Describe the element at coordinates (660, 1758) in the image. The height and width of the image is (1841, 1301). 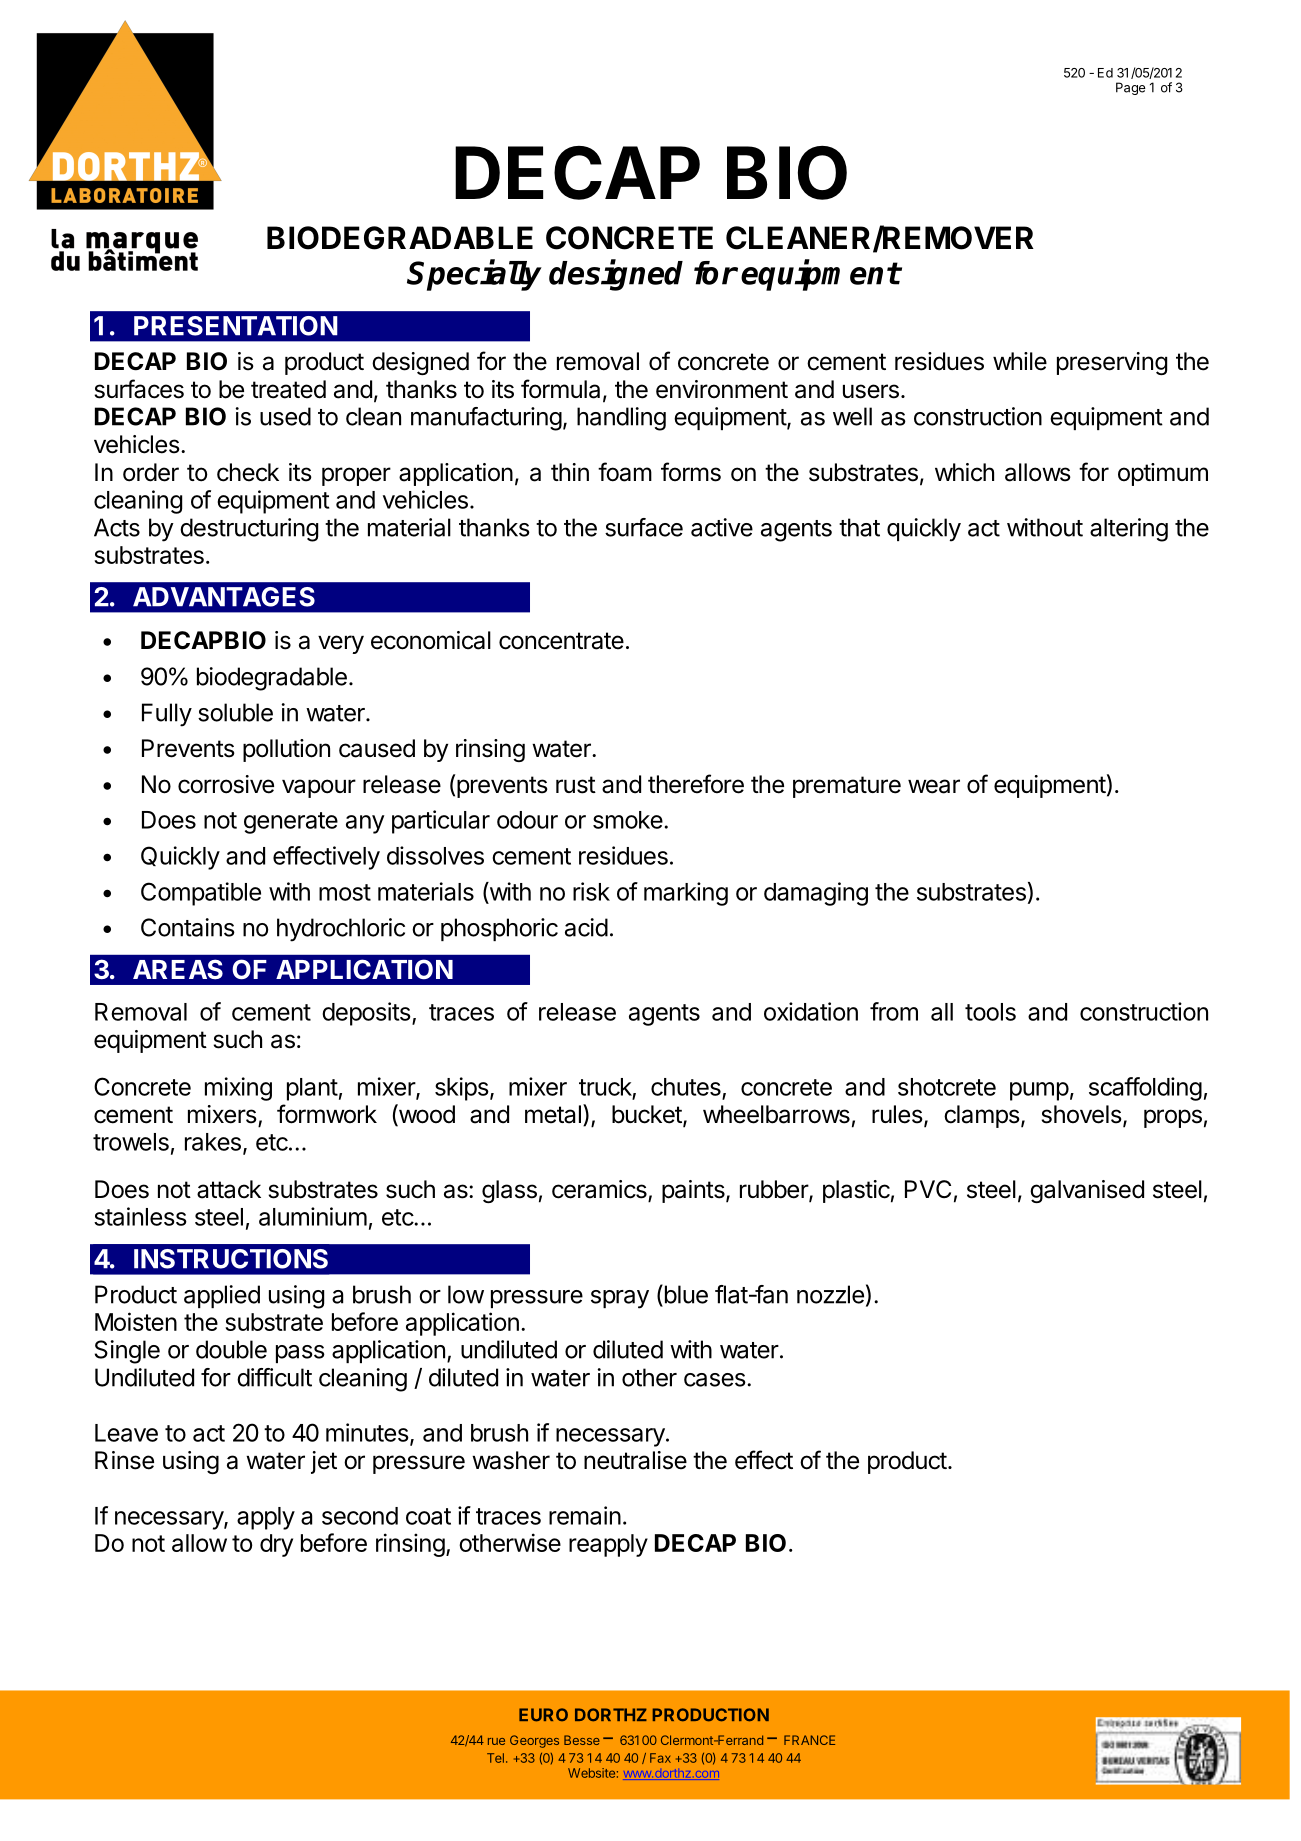
I see `Fax` at that location.
